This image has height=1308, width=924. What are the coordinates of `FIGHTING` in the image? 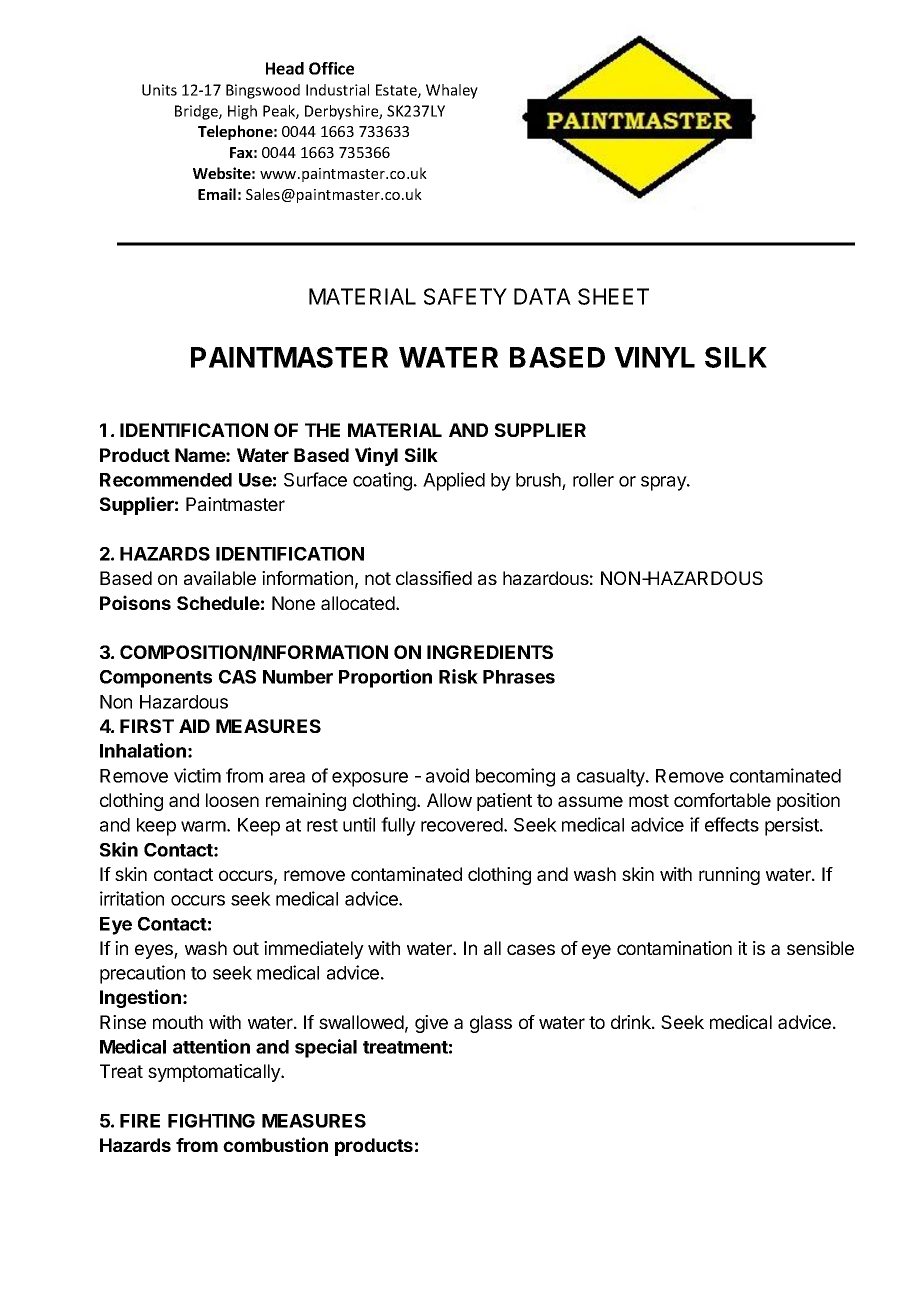 It's located at (211, 1121).
